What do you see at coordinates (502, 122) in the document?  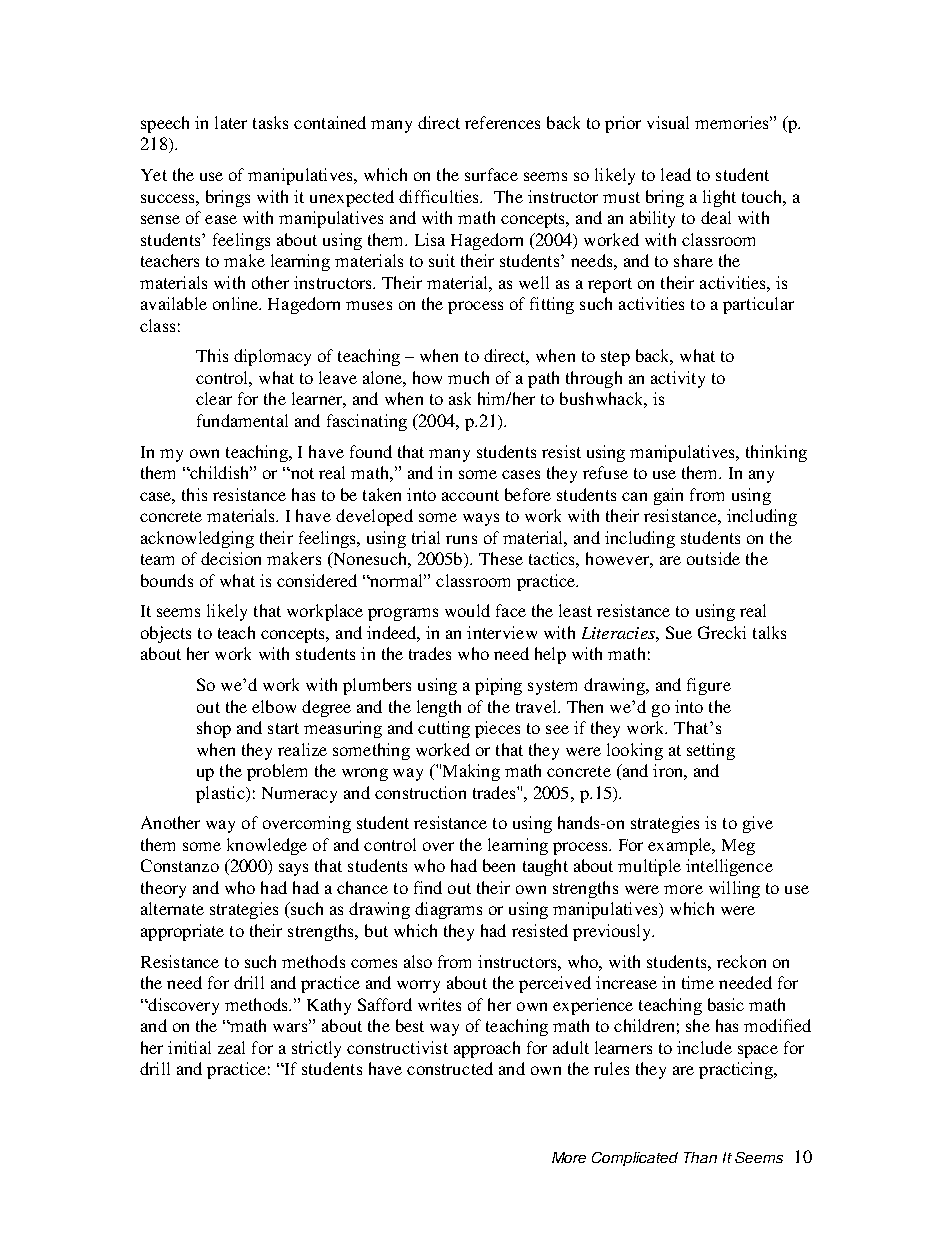 I see `references` at bounding box center [502, 122].
